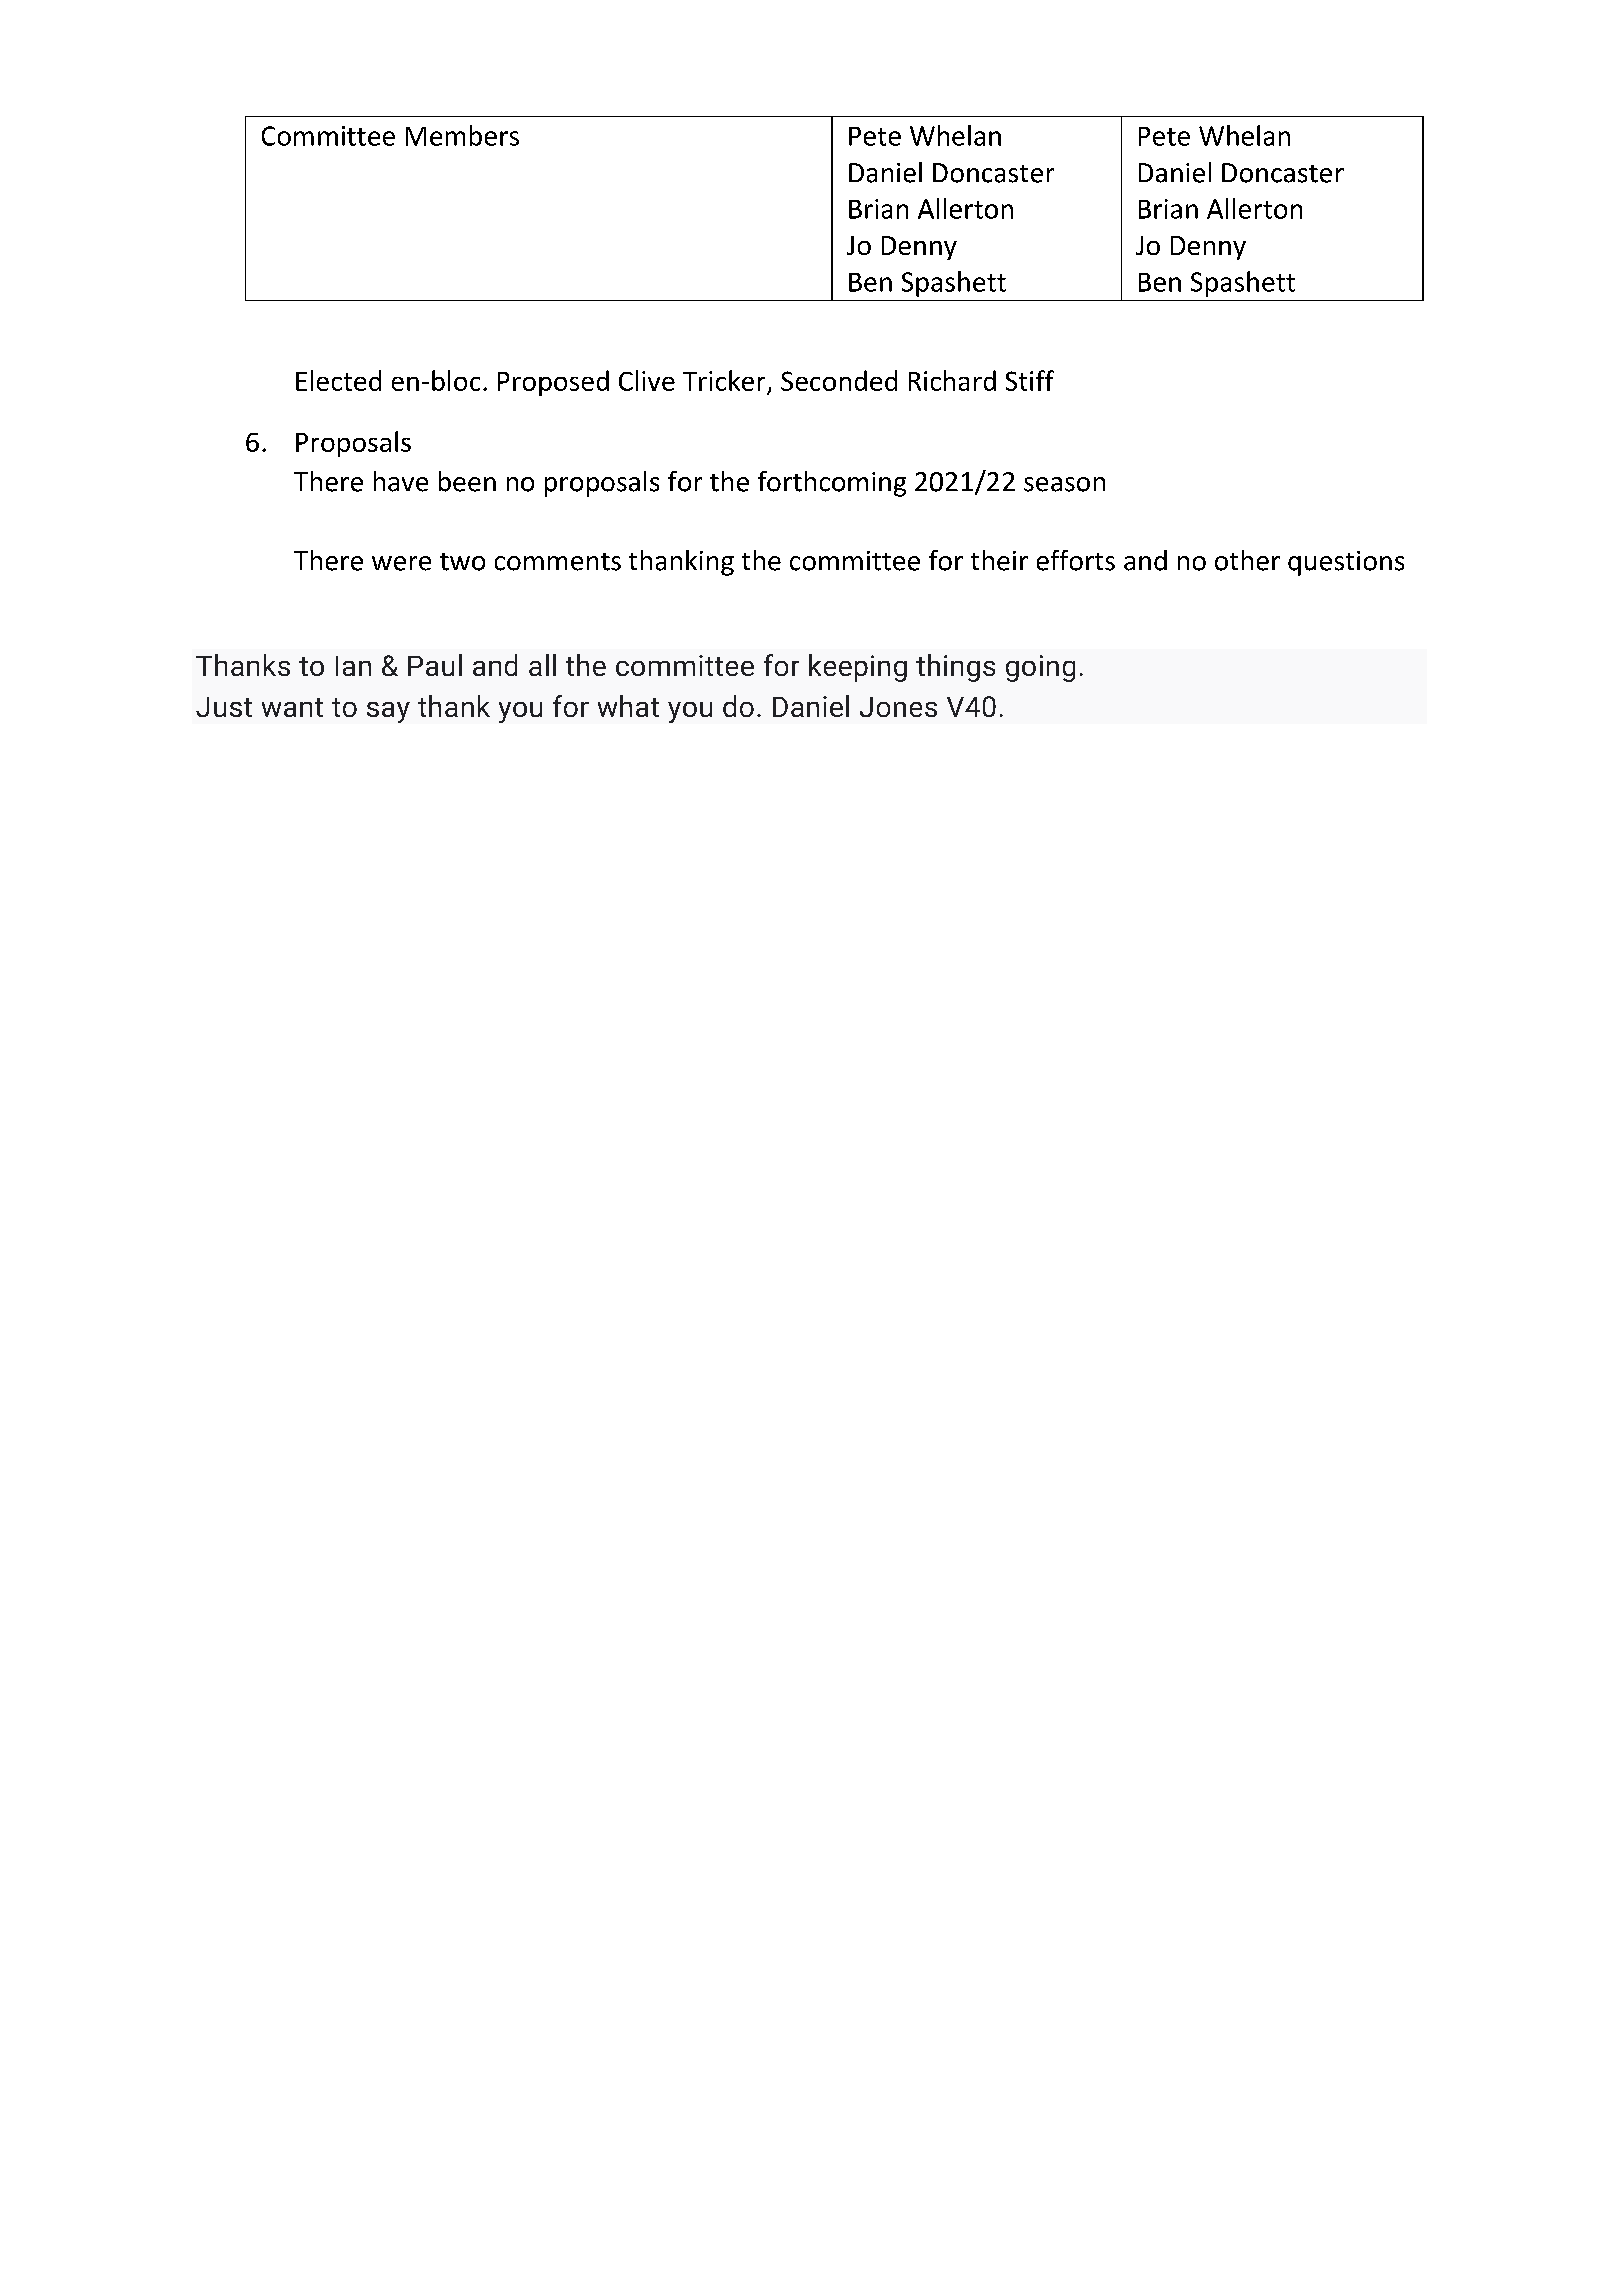  Describe the element at coordinates (462, 135) in the image. I see `Members` at that location.
